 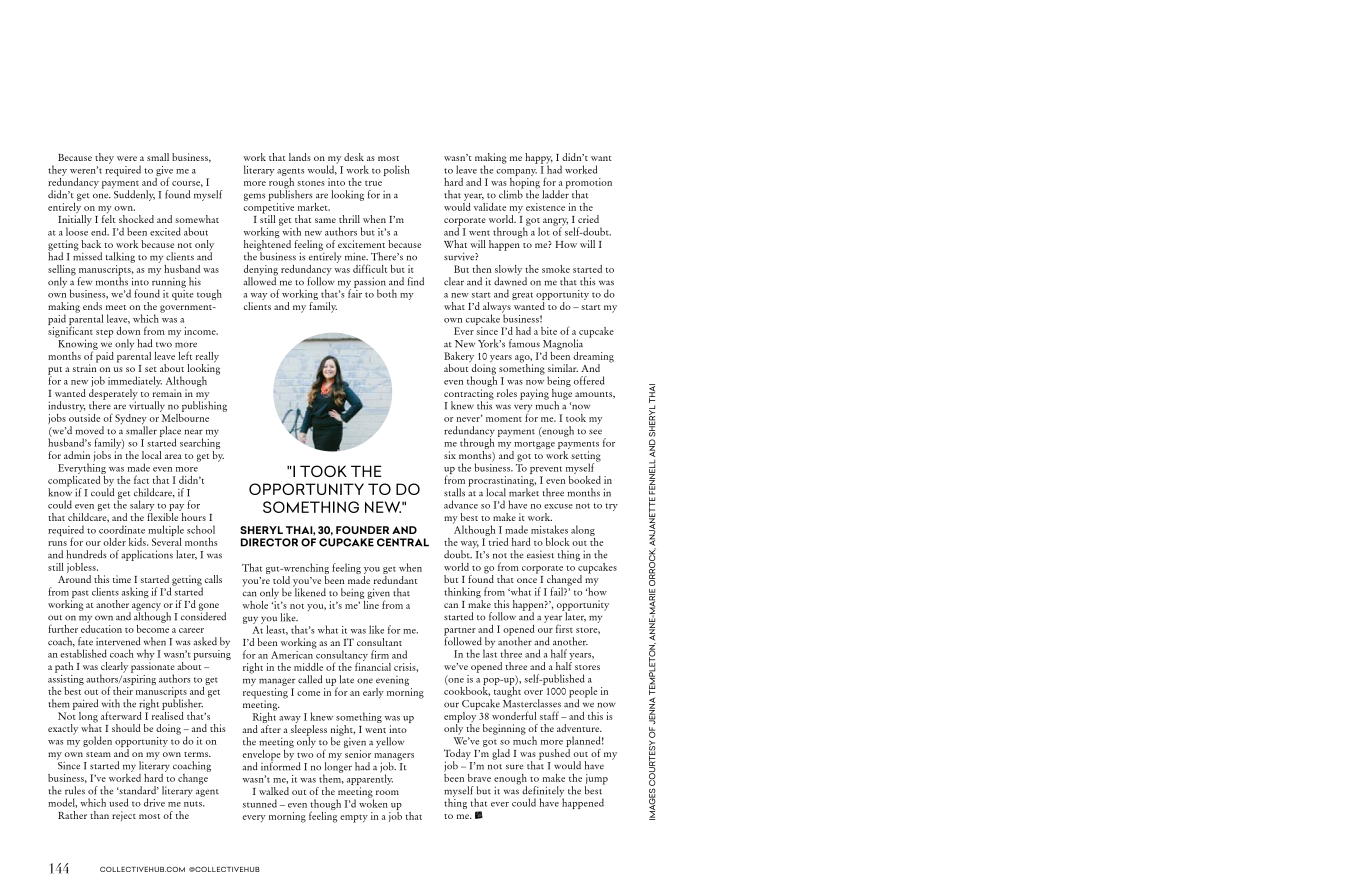 What do you see at coordinates (549, 331) in the image?
I see `bite` at bounding box center [549, 331].
